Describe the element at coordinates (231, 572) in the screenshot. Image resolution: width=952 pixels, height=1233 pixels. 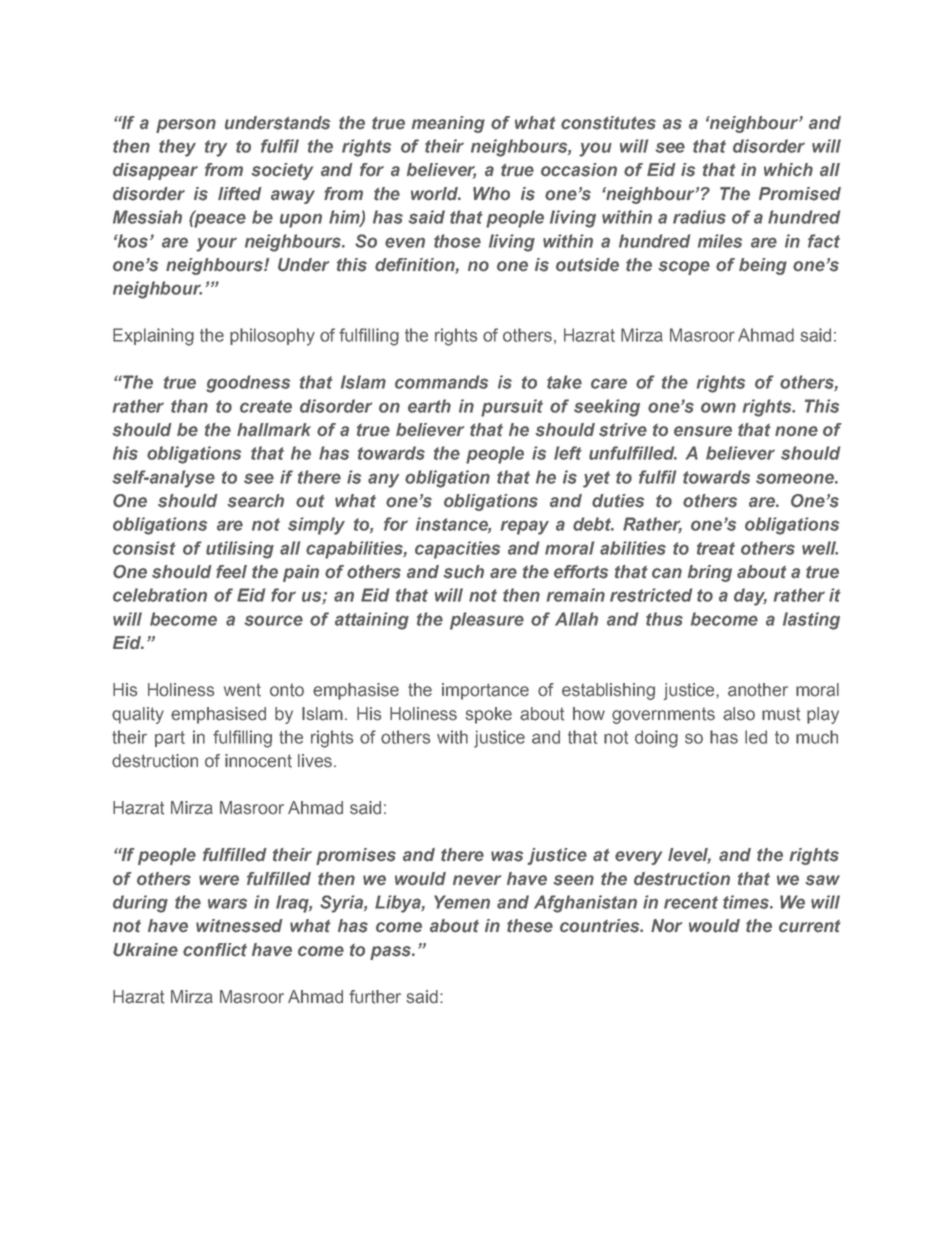
I see `feel` at that location.
